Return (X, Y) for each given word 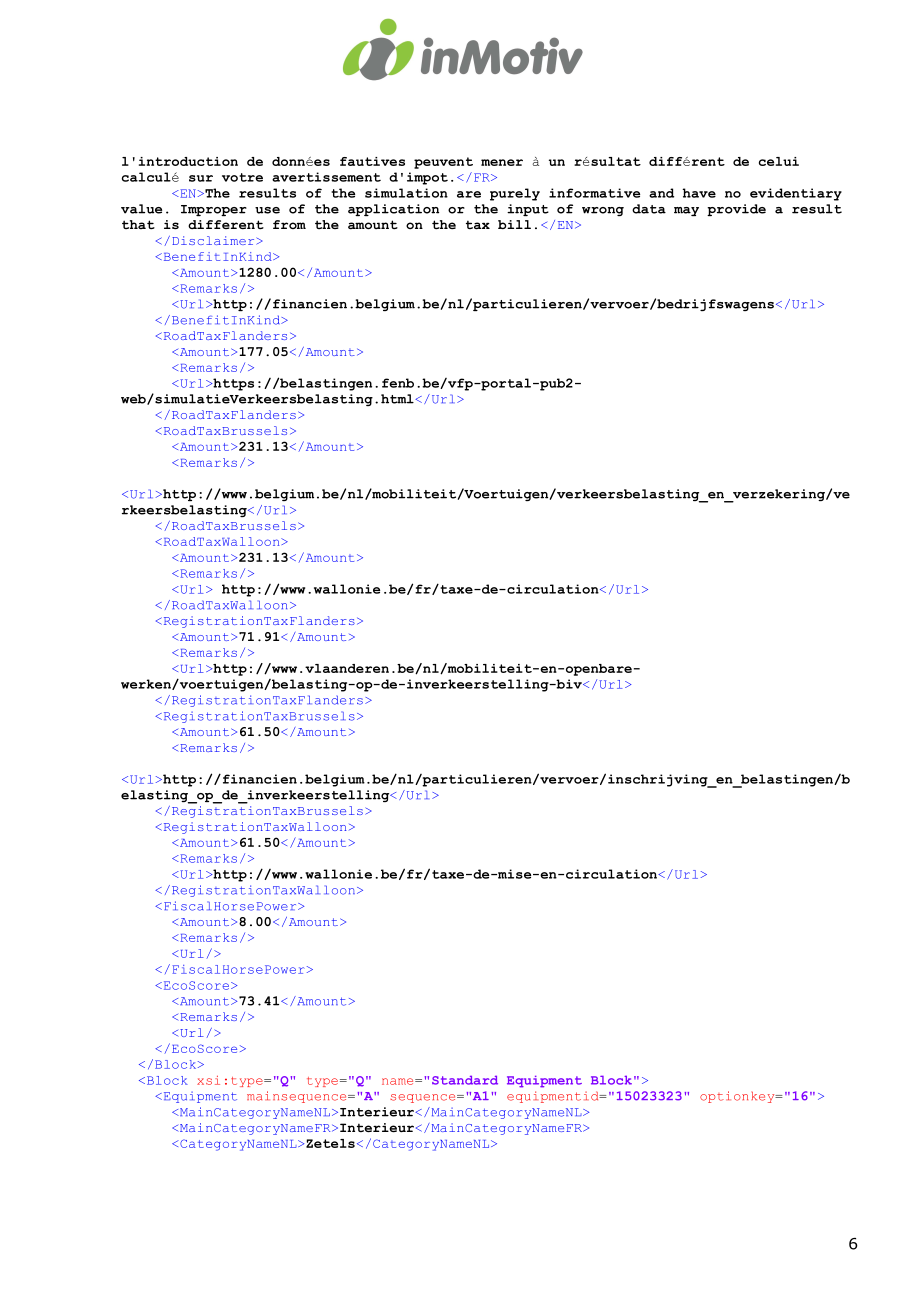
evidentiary (796, 194)
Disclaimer (214, 240)
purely (515, 194)
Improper (214, 210)
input (528, 210)
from (289, 224)
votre (242, 177)
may (686, 211)
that (138, 225)
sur (201, 178)
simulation (406, 193)
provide (736, 210)
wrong (603, 211)
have (699, 193)
